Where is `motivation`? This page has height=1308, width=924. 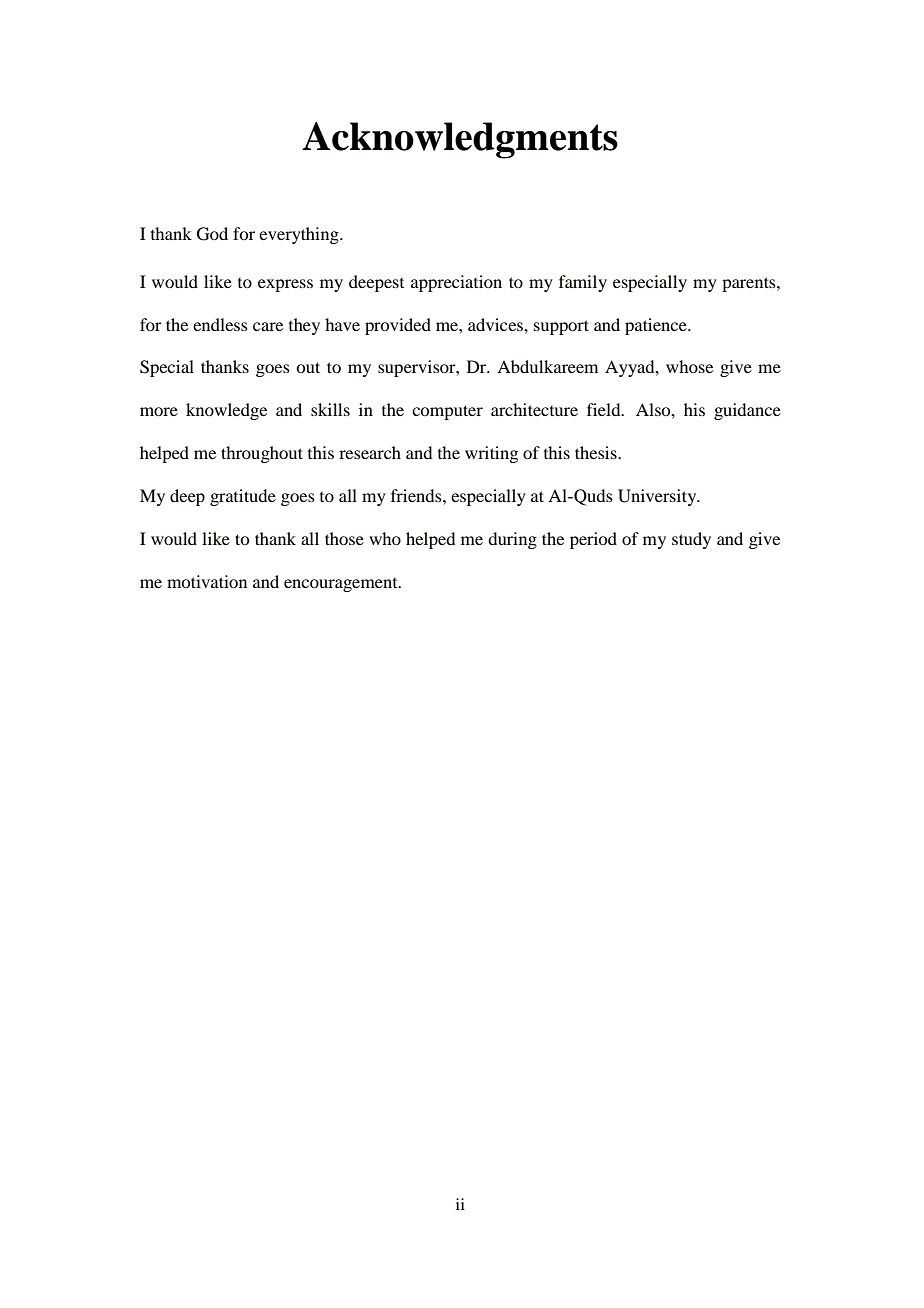
motivation is located at coordinates (207, 581).
